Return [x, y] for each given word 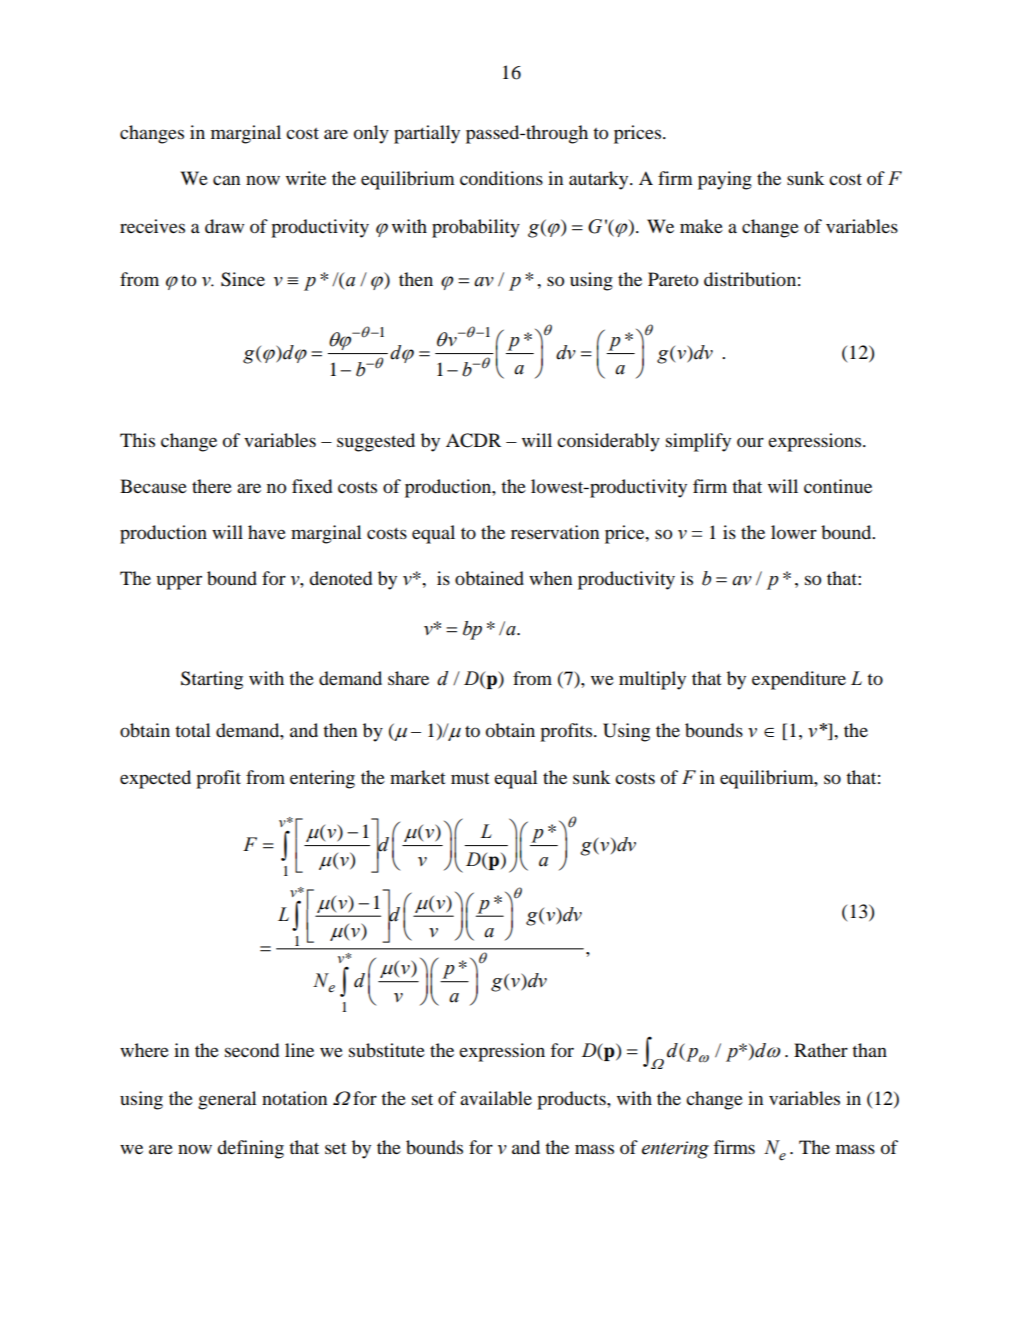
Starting [212, 680]
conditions [501, 178]
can [226, 180]
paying [725, 180]
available [496, 1098]
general [227, 1100]
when [550, 578]
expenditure [799, 680]
